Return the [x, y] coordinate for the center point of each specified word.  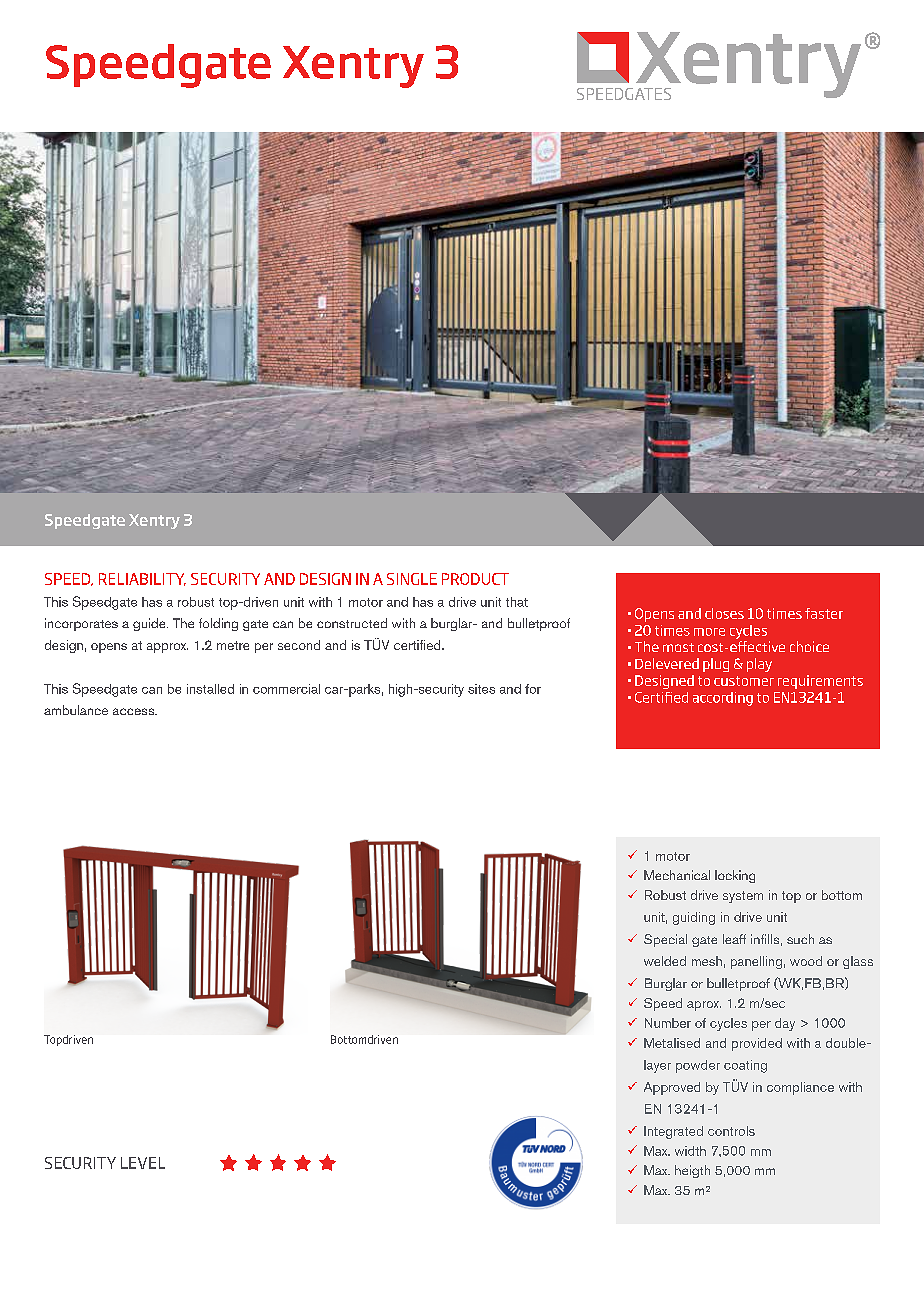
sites [481, 689]
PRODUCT [475, 579]
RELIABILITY [142, 579]
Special [665, 940]
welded [665, 961]
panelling [756, 962]
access [135, 711]
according [723, 699]
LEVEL [143, 1163]
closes [724, 613]
